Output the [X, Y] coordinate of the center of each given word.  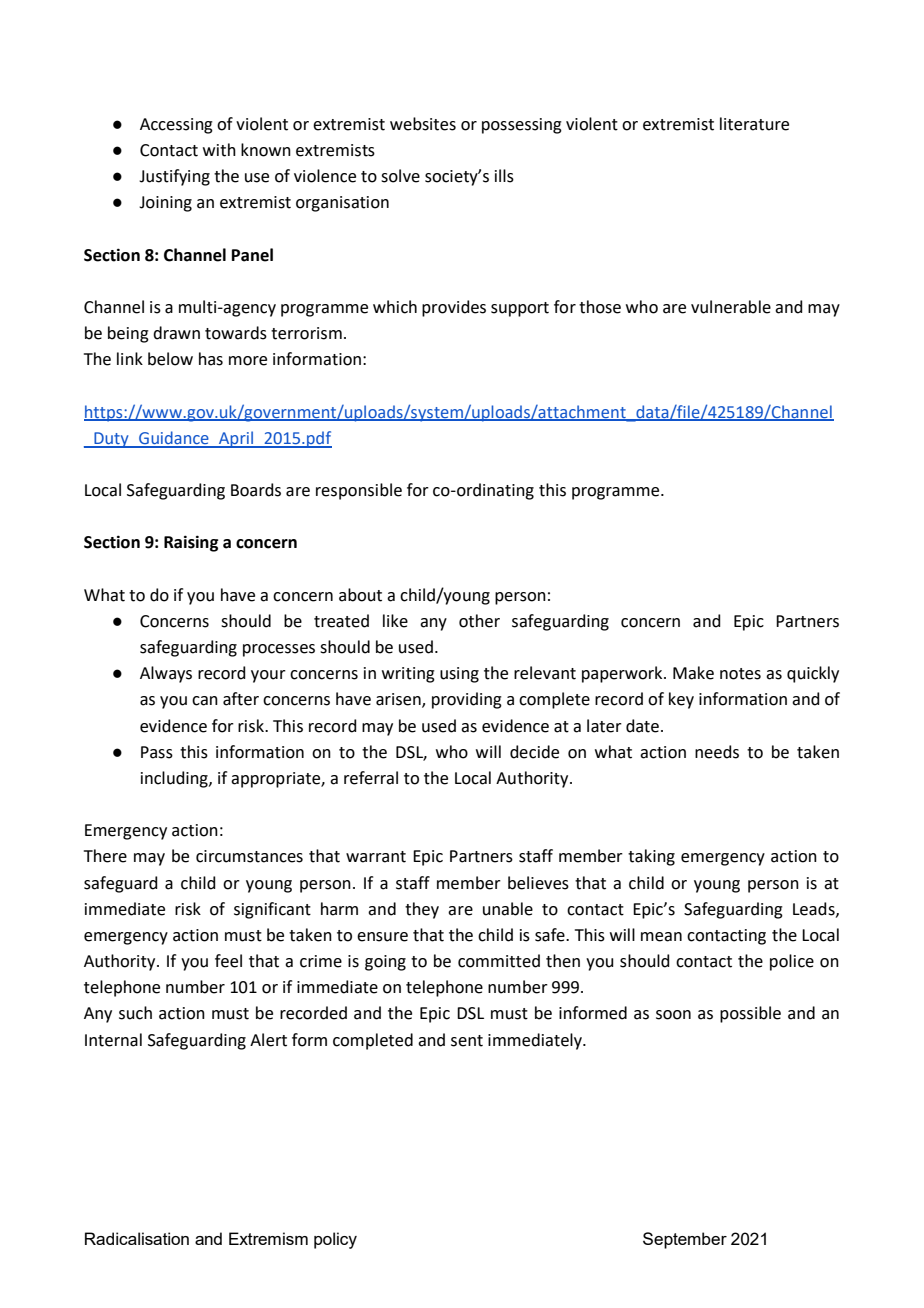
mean [661, 937]
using [459, 675]
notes [740, 674]
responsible [359, 491]
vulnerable [731, 307]
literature [754, 124]
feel [228, 961]
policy [335, 1240]
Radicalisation [137, 1238]
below [170, 359]
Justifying [174, 177]
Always [166, 674]
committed [499, 961]
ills [504, 176]
